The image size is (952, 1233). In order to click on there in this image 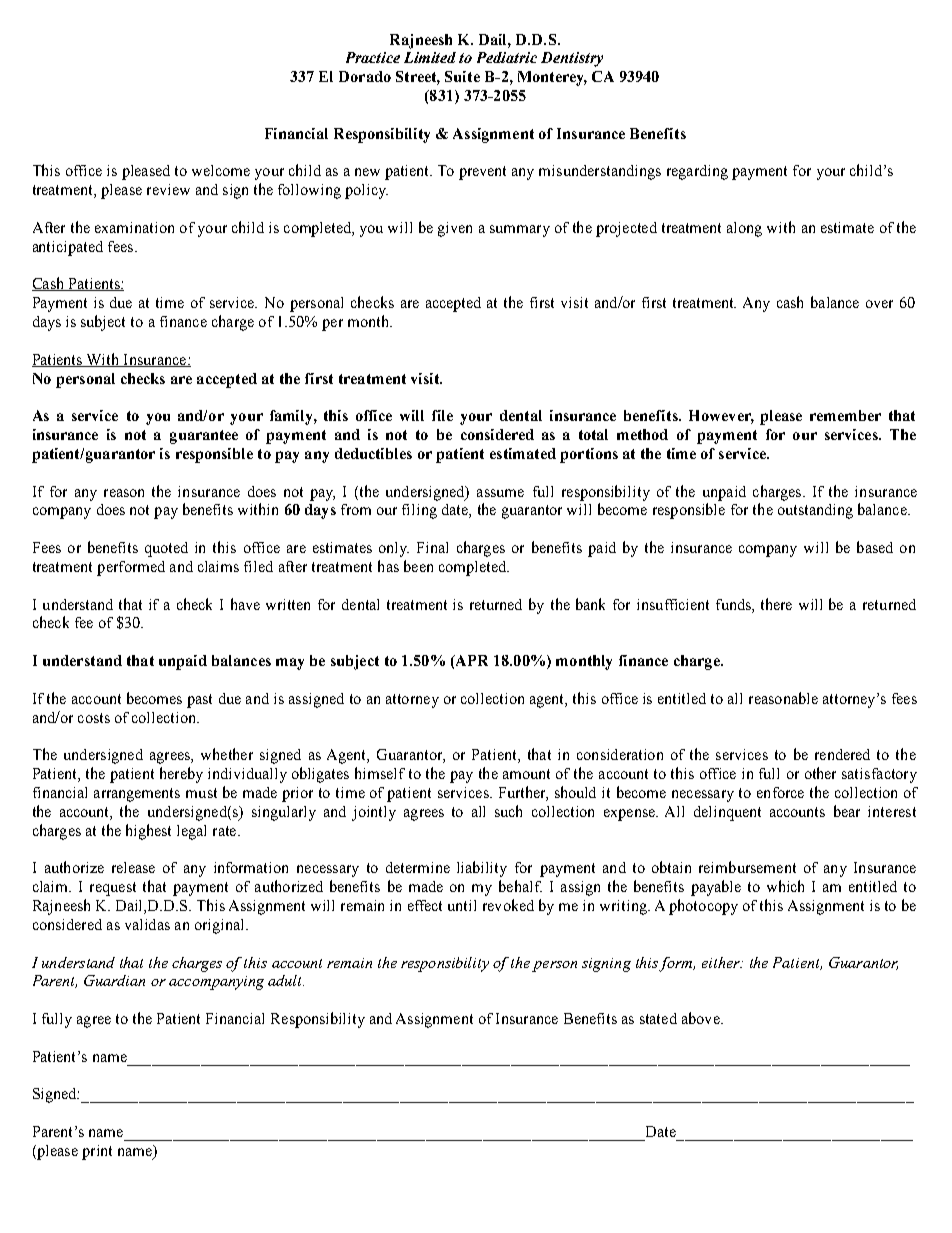, I will do `click(776, 604)`.
